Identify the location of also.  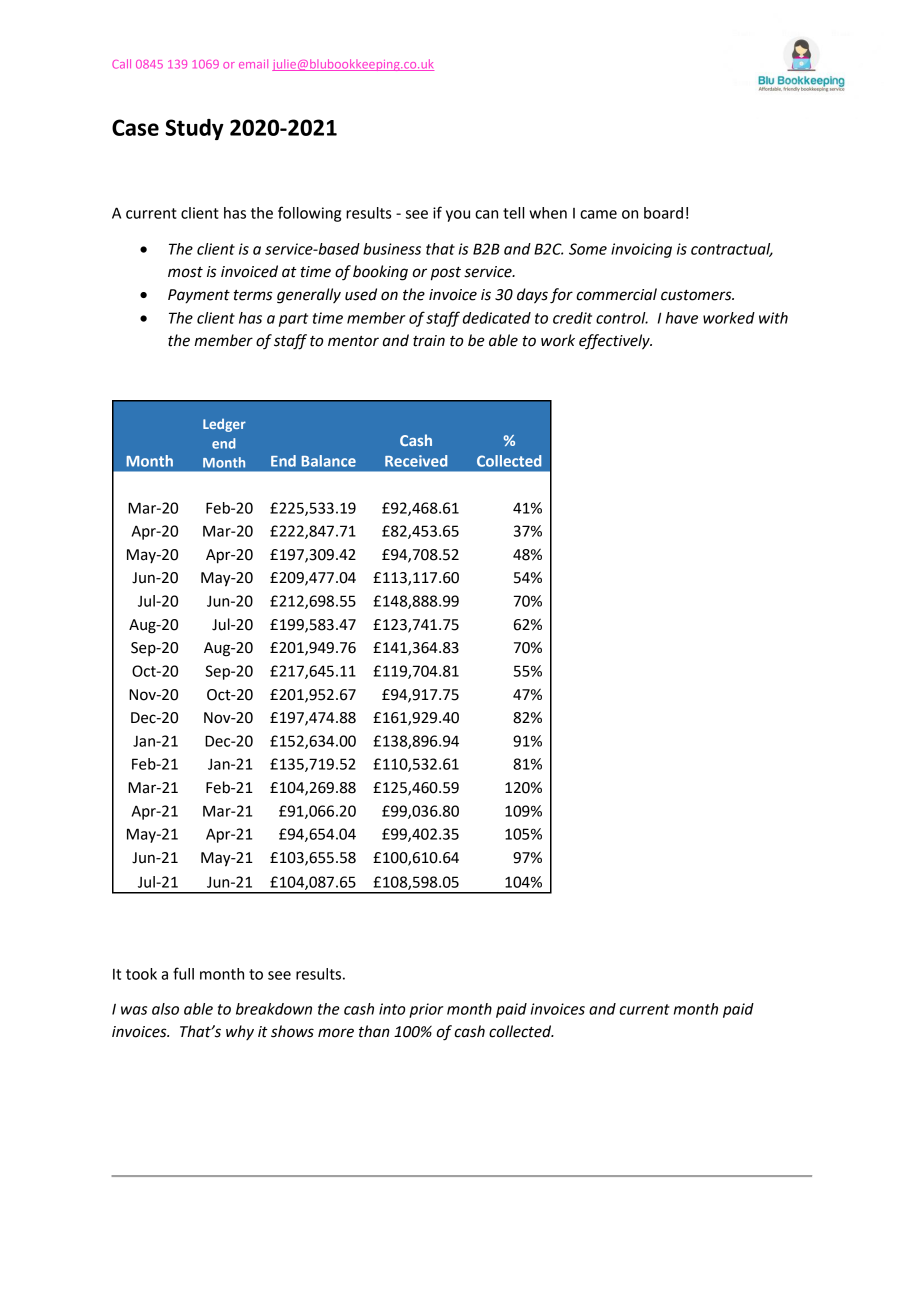
(165, 1009).
